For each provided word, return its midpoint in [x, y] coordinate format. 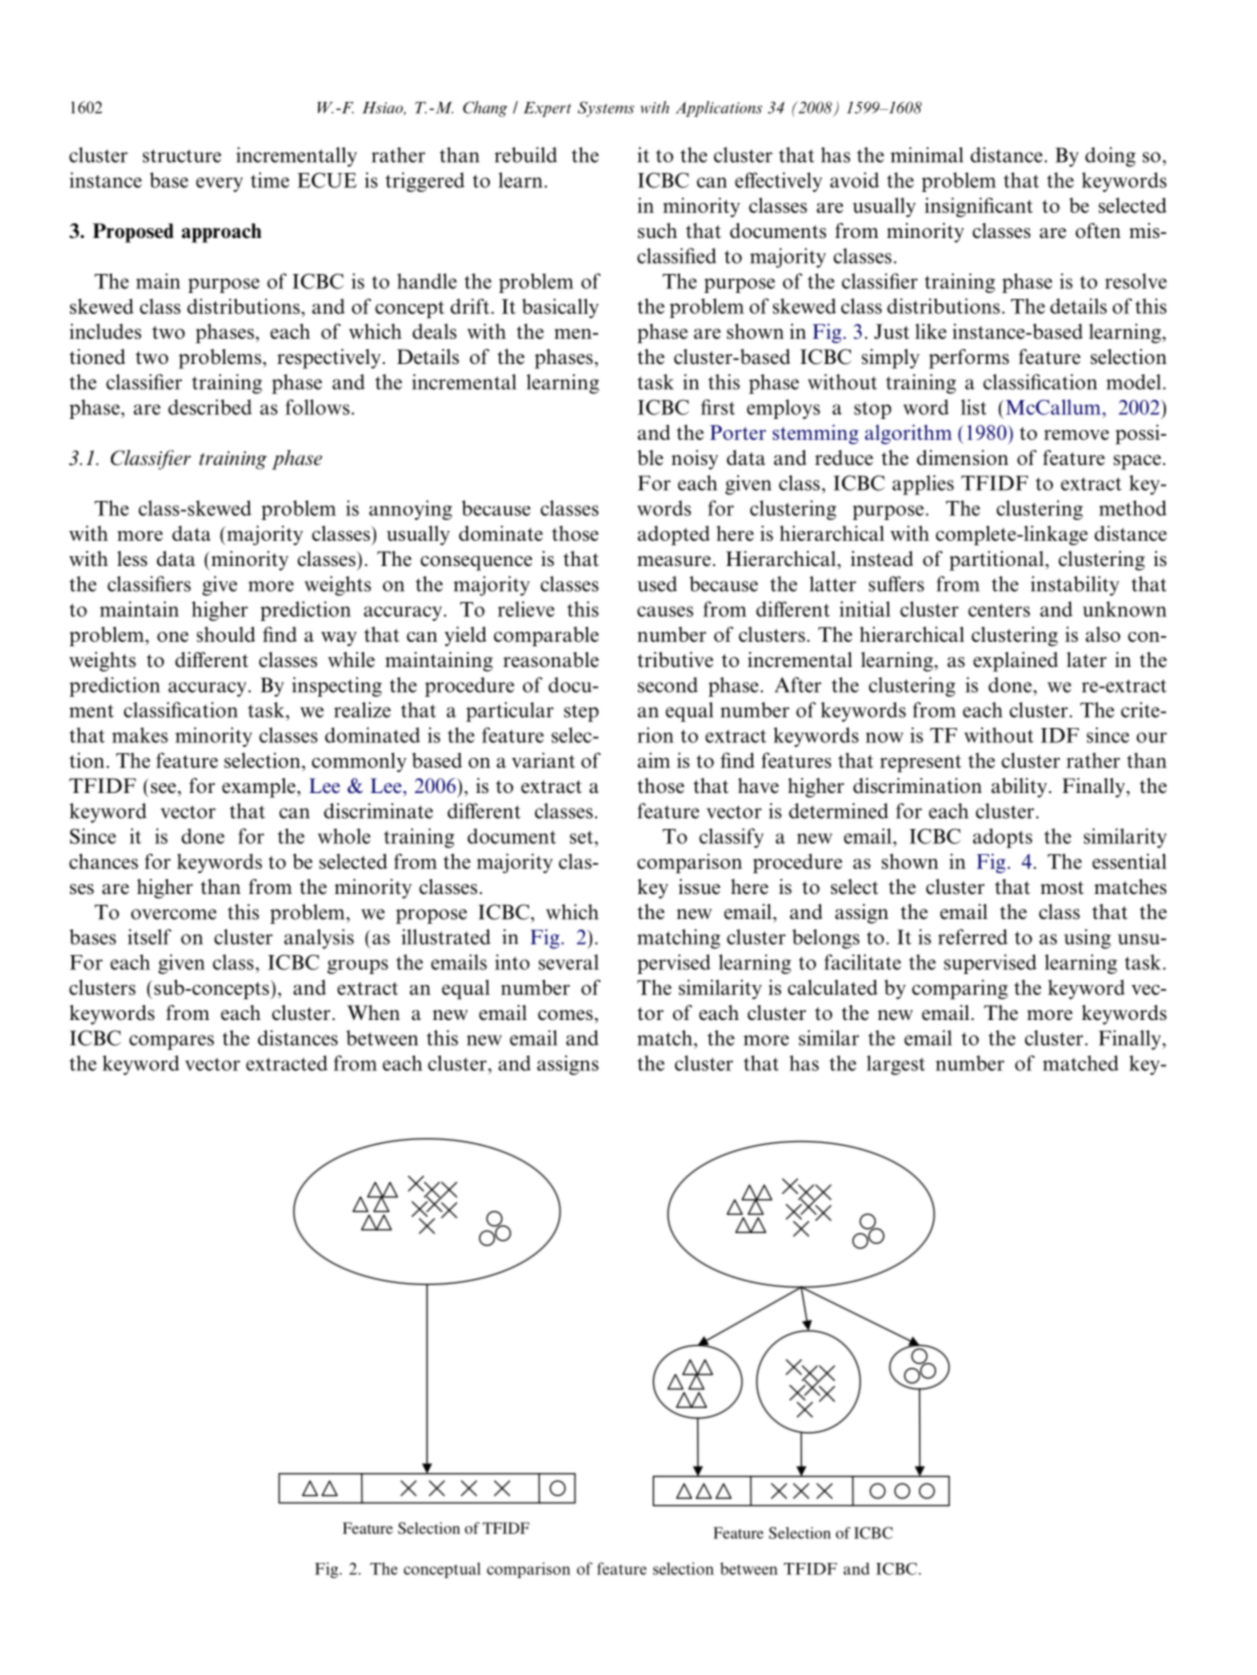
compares [171, 1042]
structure [182, 156]
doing [1110, 157]
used [657, 584]
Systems [606, 109]
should [226, 634]
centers [999, 610]
